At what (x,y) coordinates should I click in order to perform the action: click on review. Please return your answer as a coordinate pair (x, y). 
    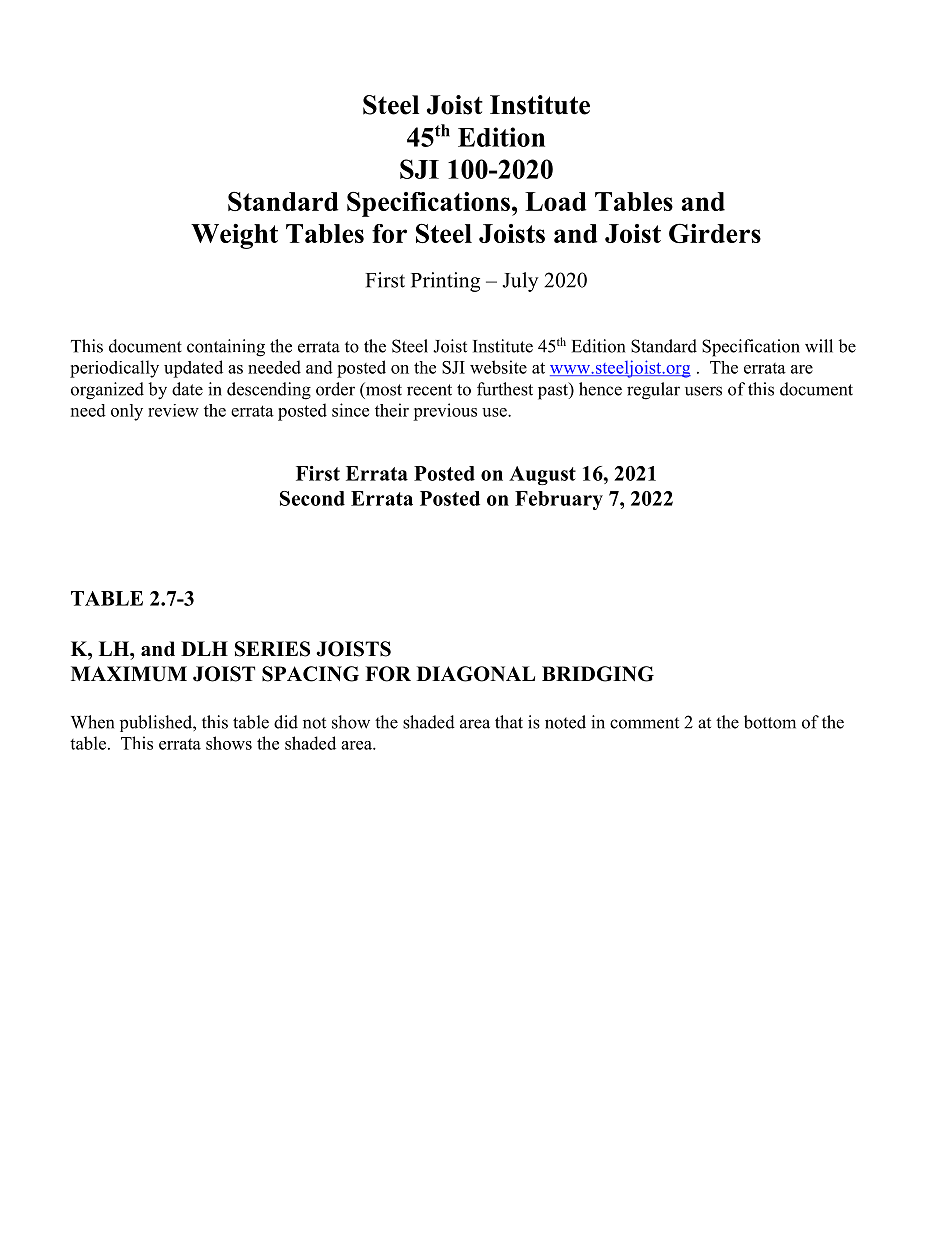
    Looking at the image, I should click on (173, 410).
